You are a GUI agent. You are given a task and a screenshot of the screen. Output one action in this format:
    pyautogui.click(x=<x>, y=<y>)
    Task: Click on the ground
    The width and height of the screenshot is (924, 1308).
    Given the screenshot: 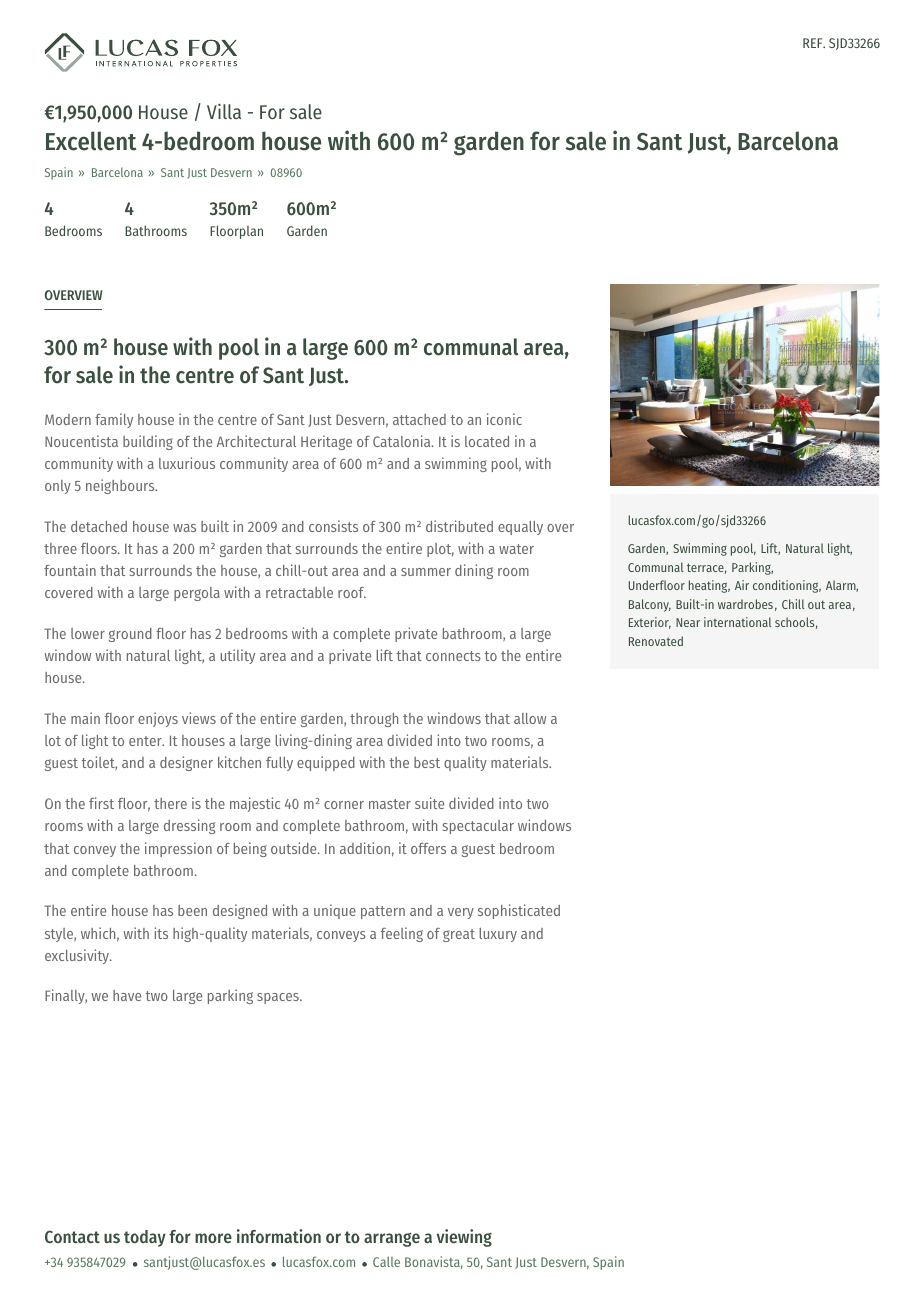 What is the action you would take?
    pyautogui.click(x=130, y=635)
